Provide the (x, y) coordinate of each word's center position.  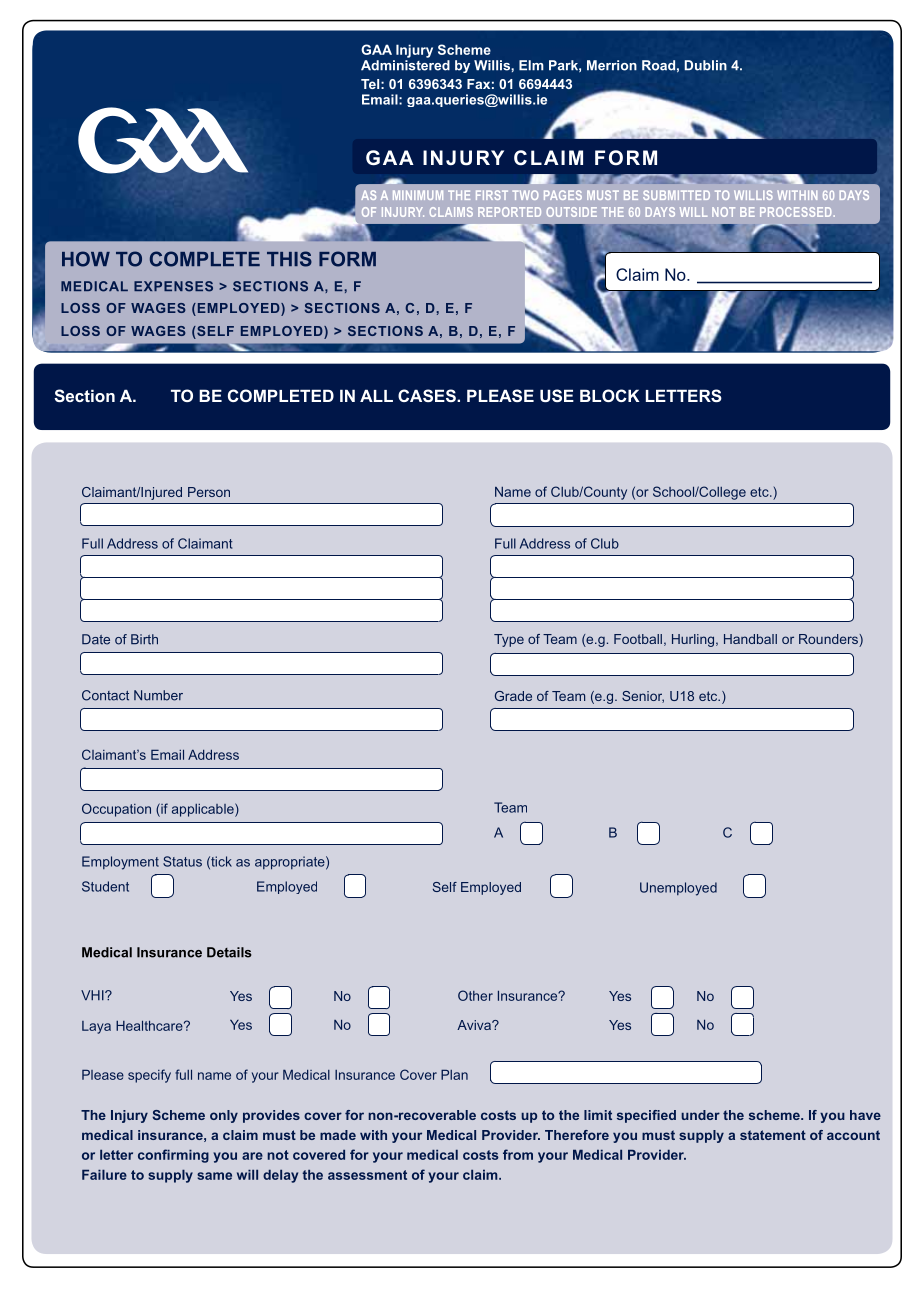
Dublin (706, 65)
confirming (173, 1156)
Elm (531, 65)
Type (509, 640)
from (518, 1154)
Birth (144, 639)
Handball (750, 639)
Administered (405, 65)
